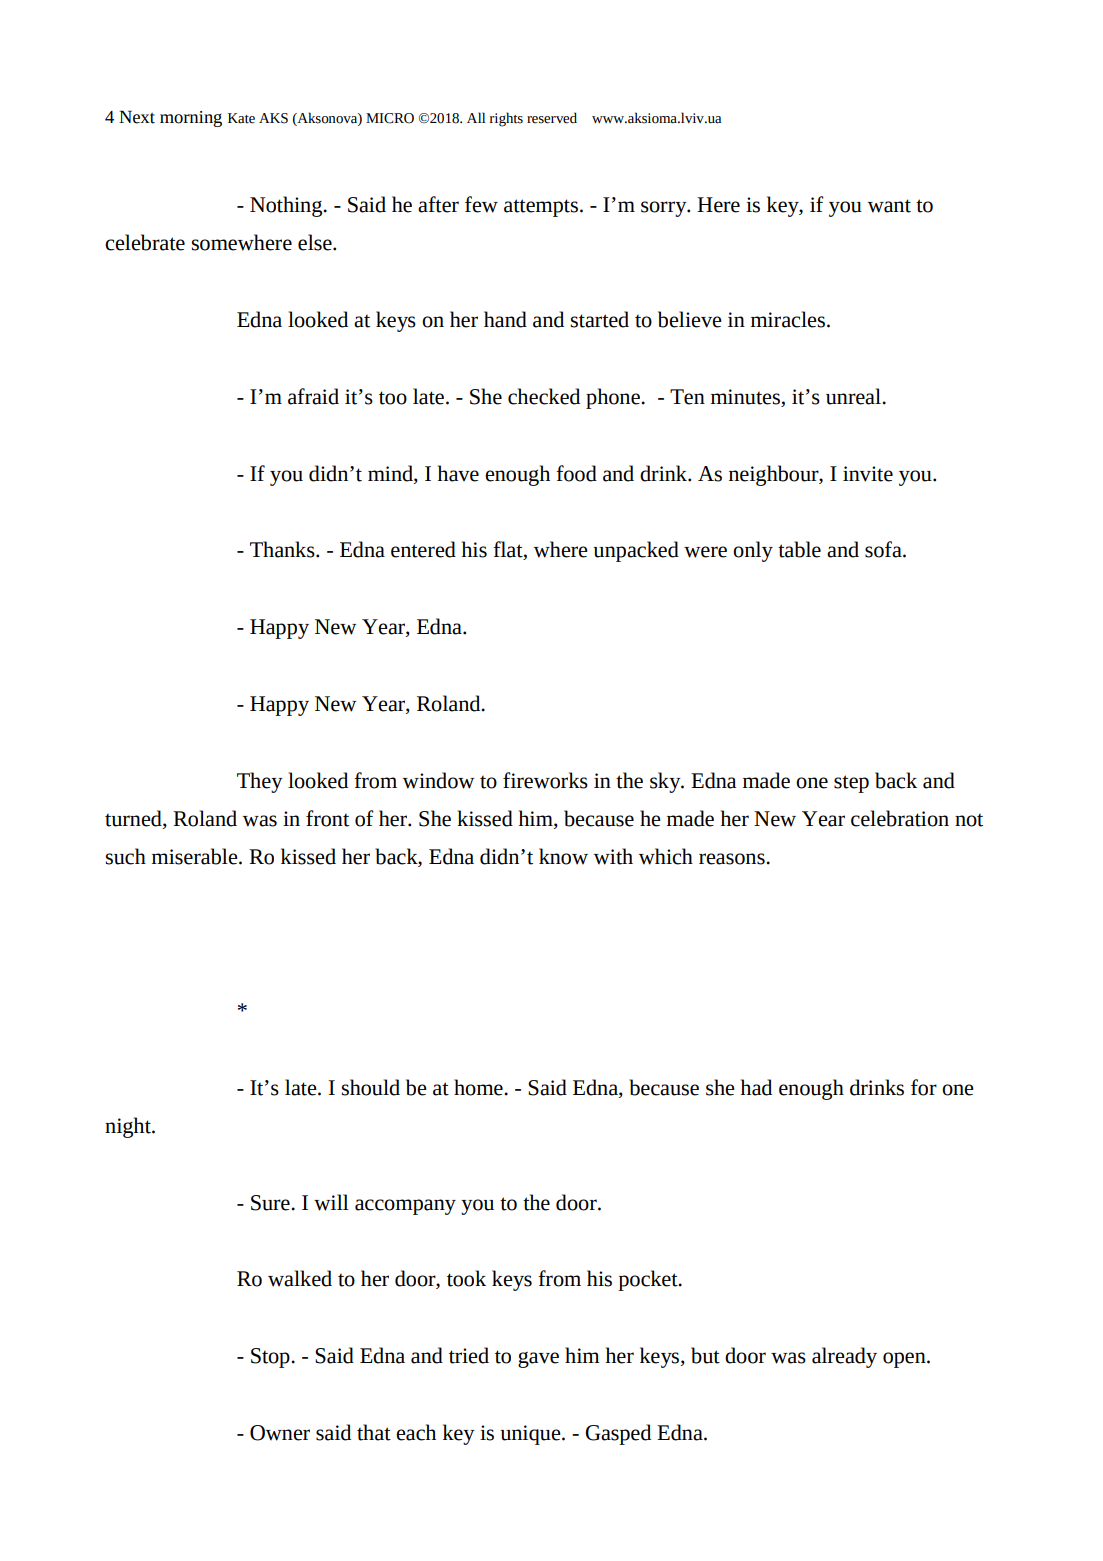 The image size is (1103, 1561). I want to click on want, so click(889, 206).
